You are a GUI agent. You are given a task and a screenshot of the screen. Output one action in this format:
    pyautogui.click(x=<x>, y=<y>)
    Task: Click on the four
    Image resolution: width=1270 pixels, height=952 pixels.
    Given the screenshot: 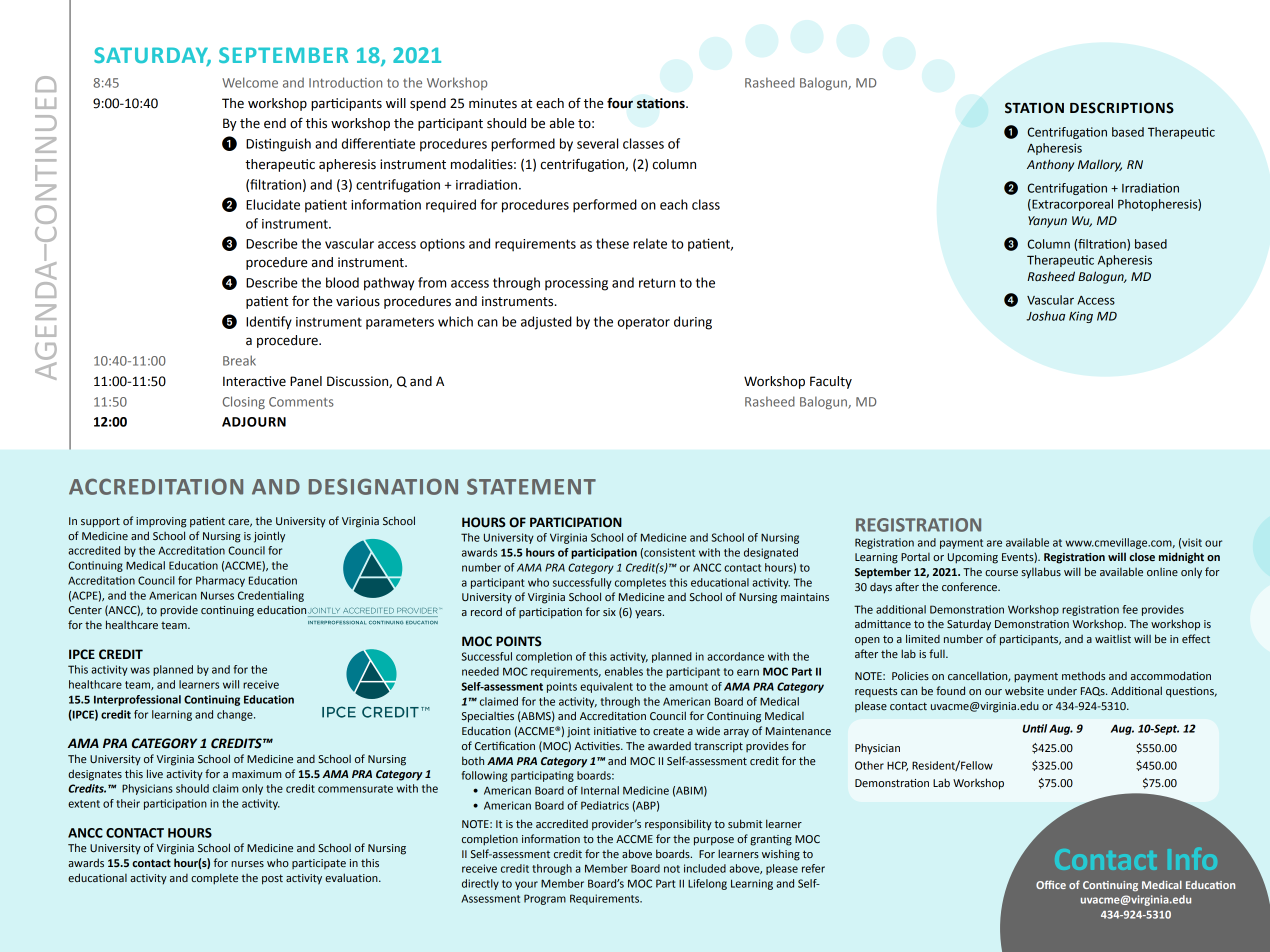 What is the action you would take?
    pyautogui.click(x=620, y=103)
